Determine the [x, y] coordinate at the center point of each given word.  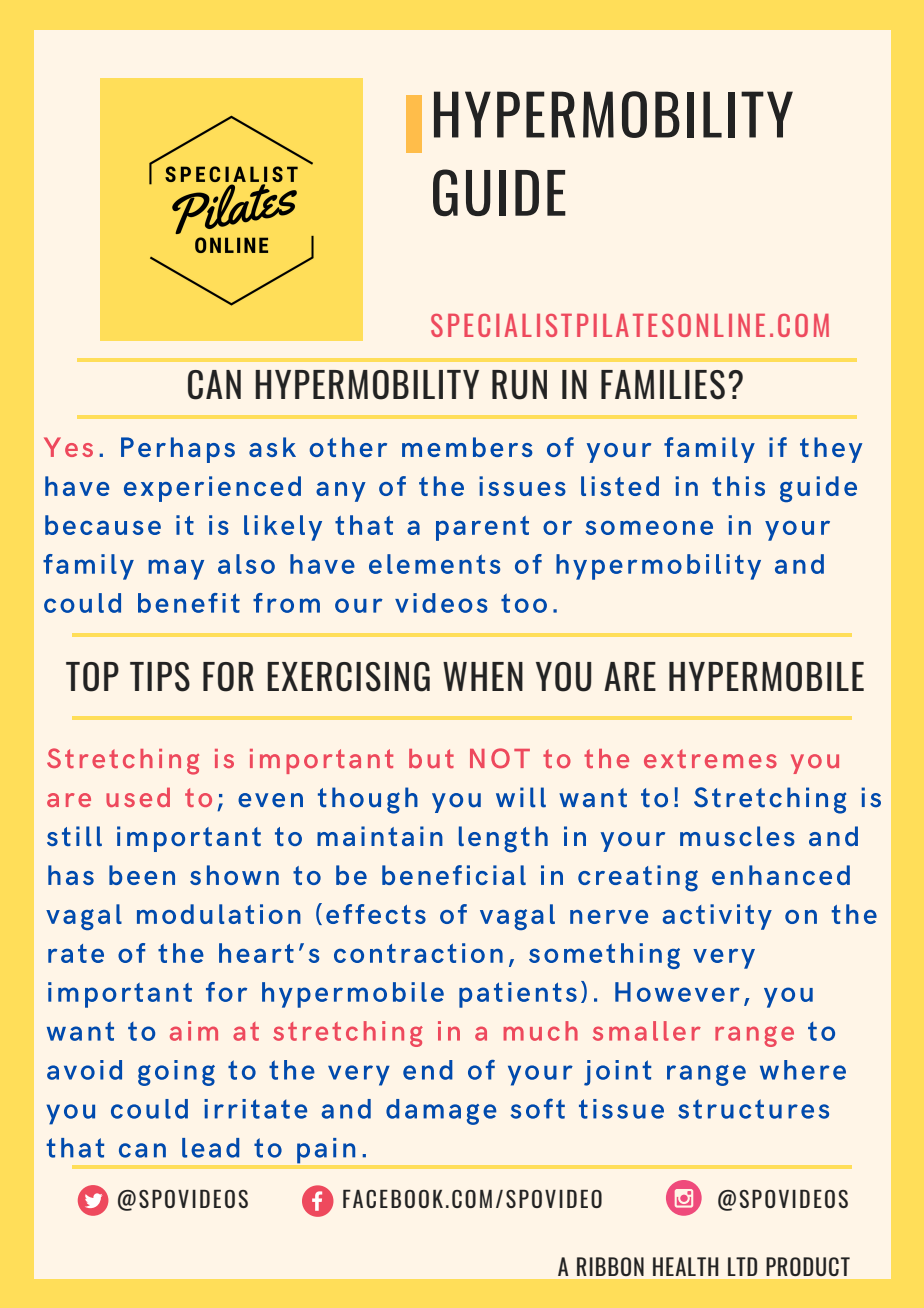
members [467, 447]
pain [326, 1150]
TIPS [160, 677]
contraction [418, 953]
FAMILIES [663, 385]
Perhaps [178, 450]
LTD [742, 1266]
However [677, 992]
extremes [710, 758]
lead [210, 1148]
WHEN [483, 676]
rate [76, 953]
